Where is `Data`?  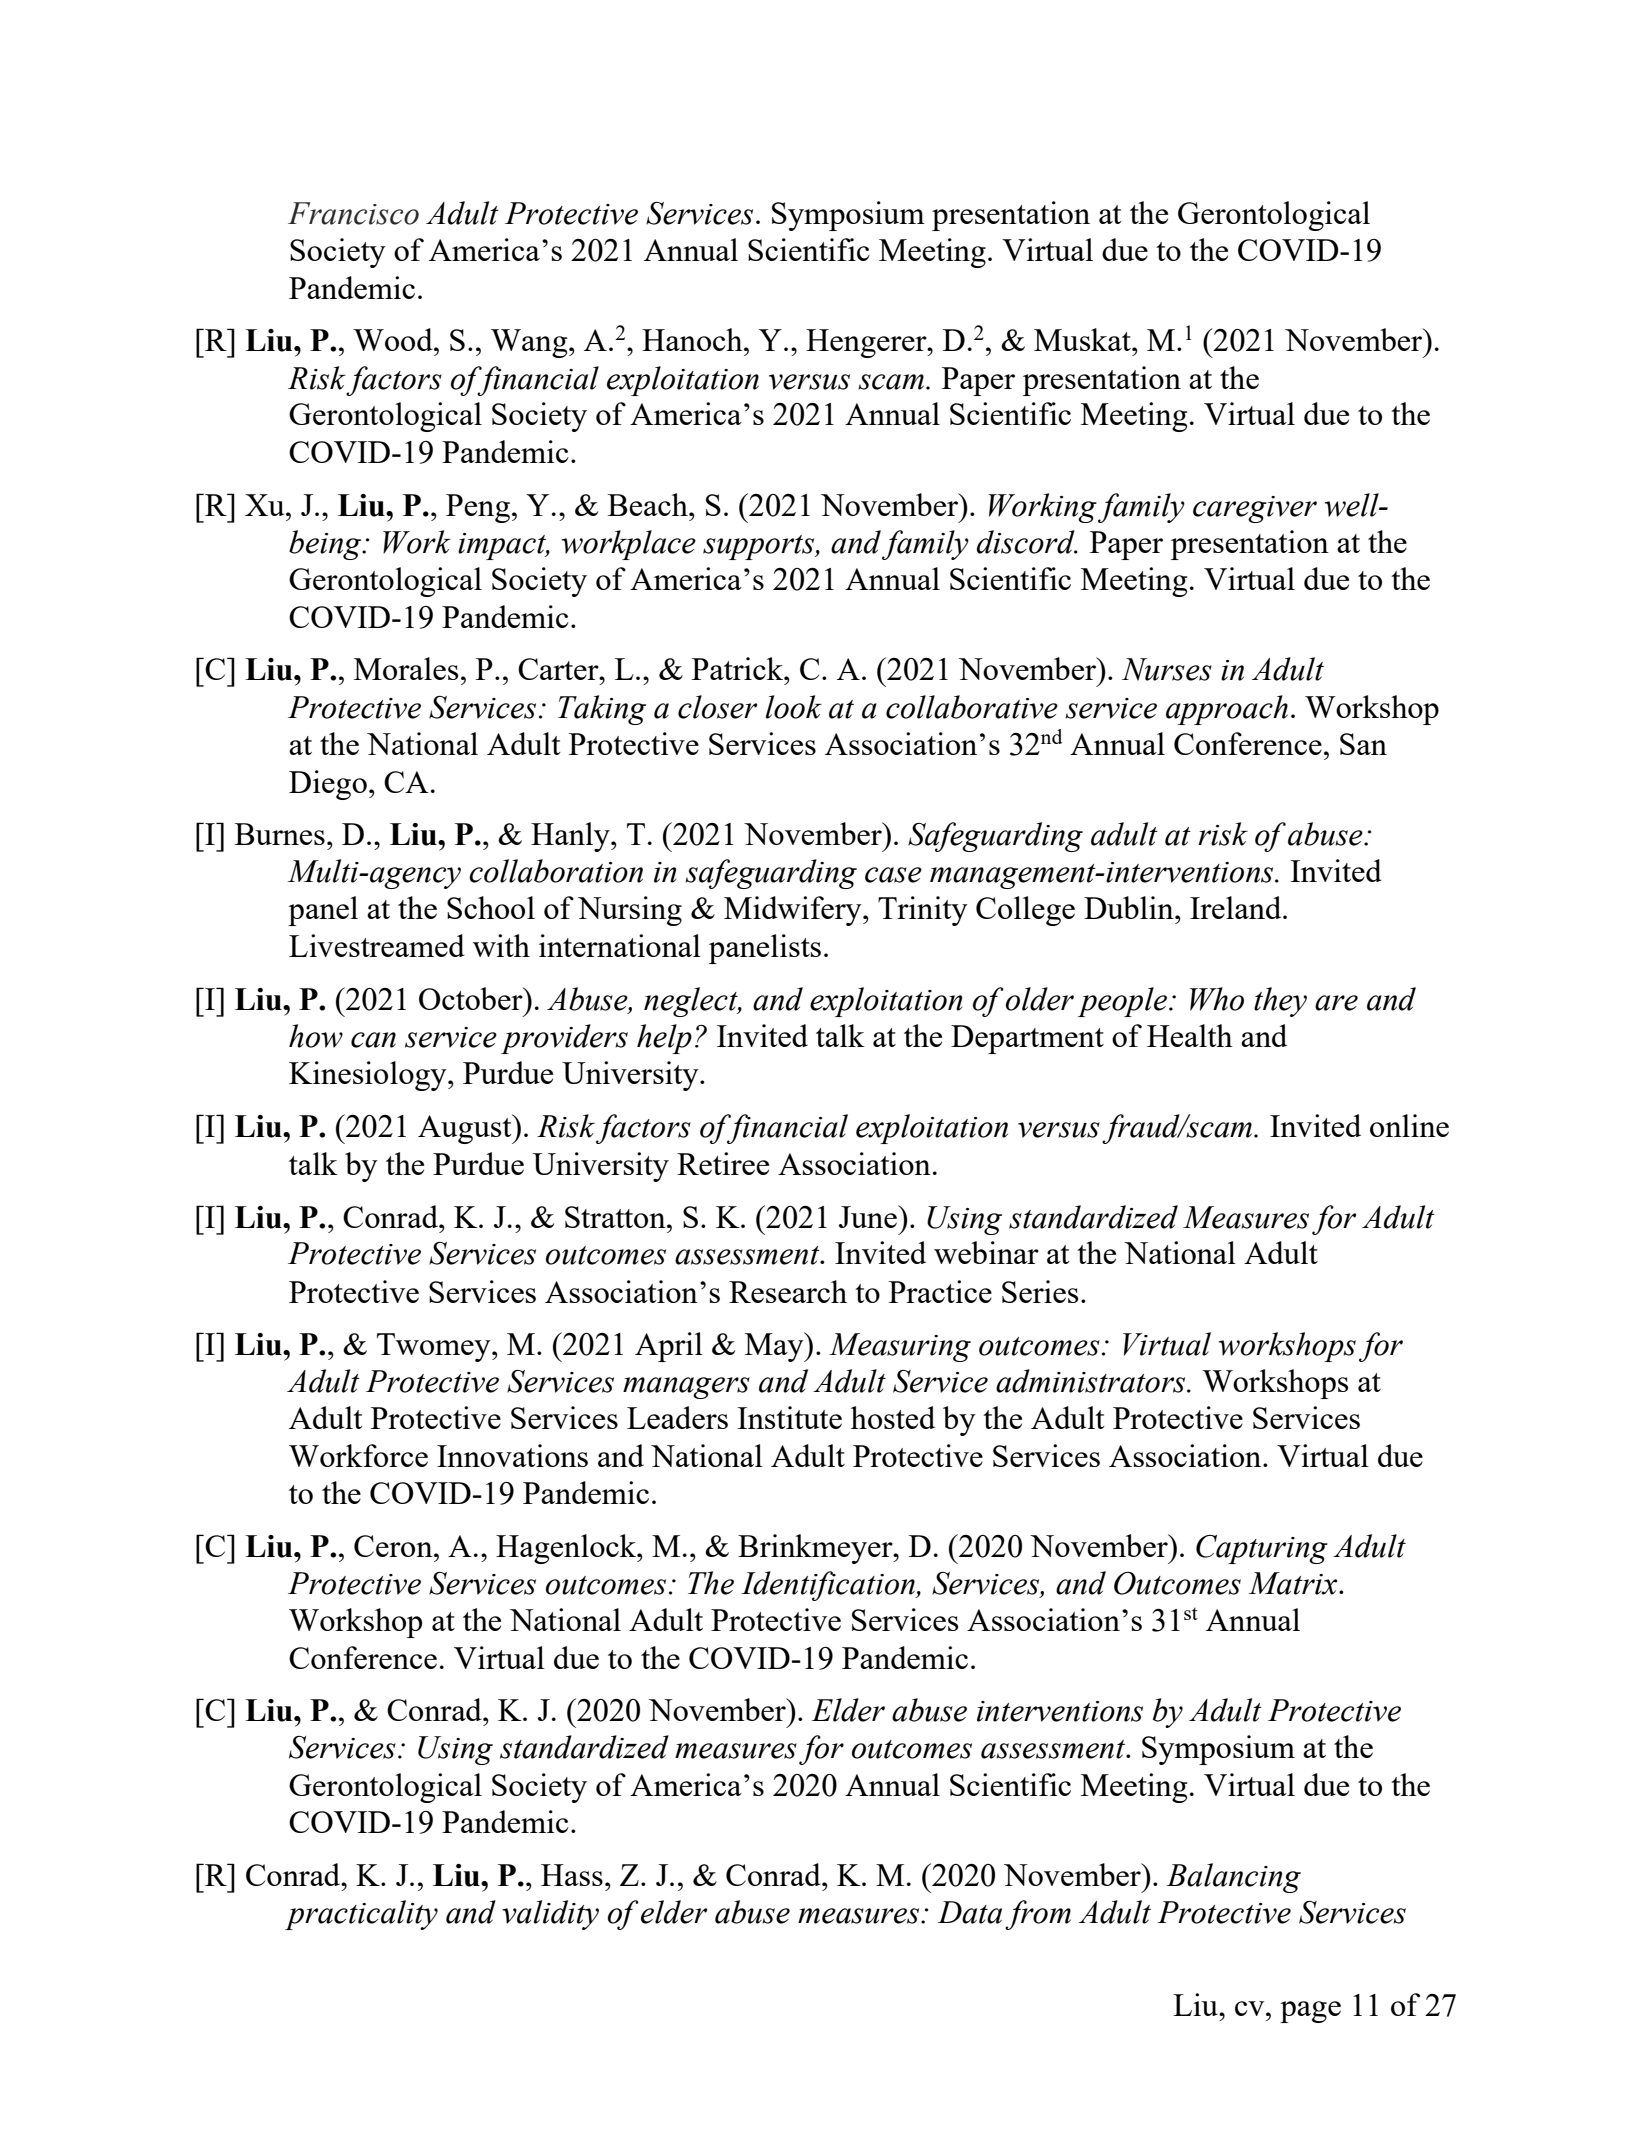
Data is located at coordinates (970, 1912).
